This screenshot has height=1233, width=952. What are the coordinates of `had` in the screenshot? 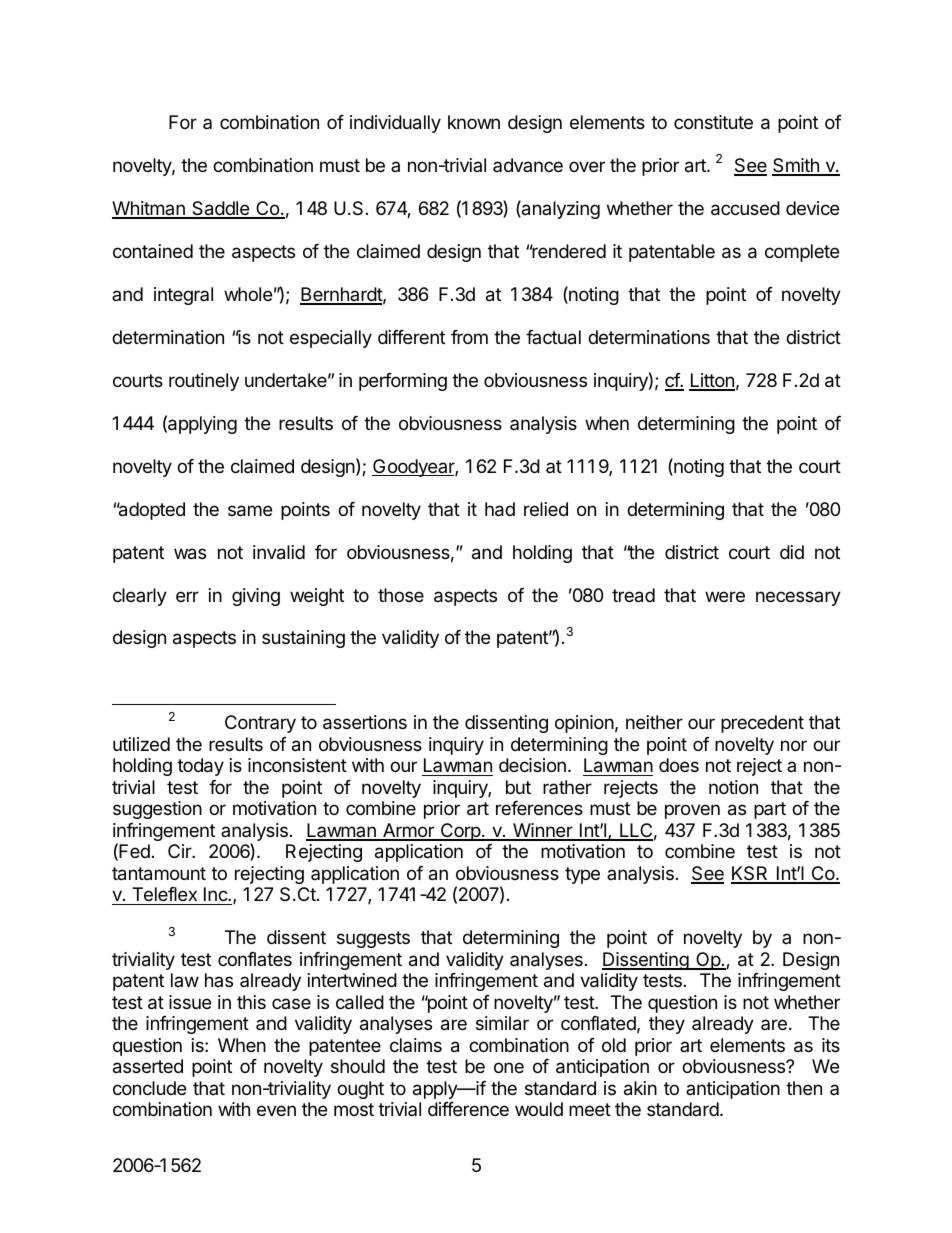 It's located at (500, 509).
